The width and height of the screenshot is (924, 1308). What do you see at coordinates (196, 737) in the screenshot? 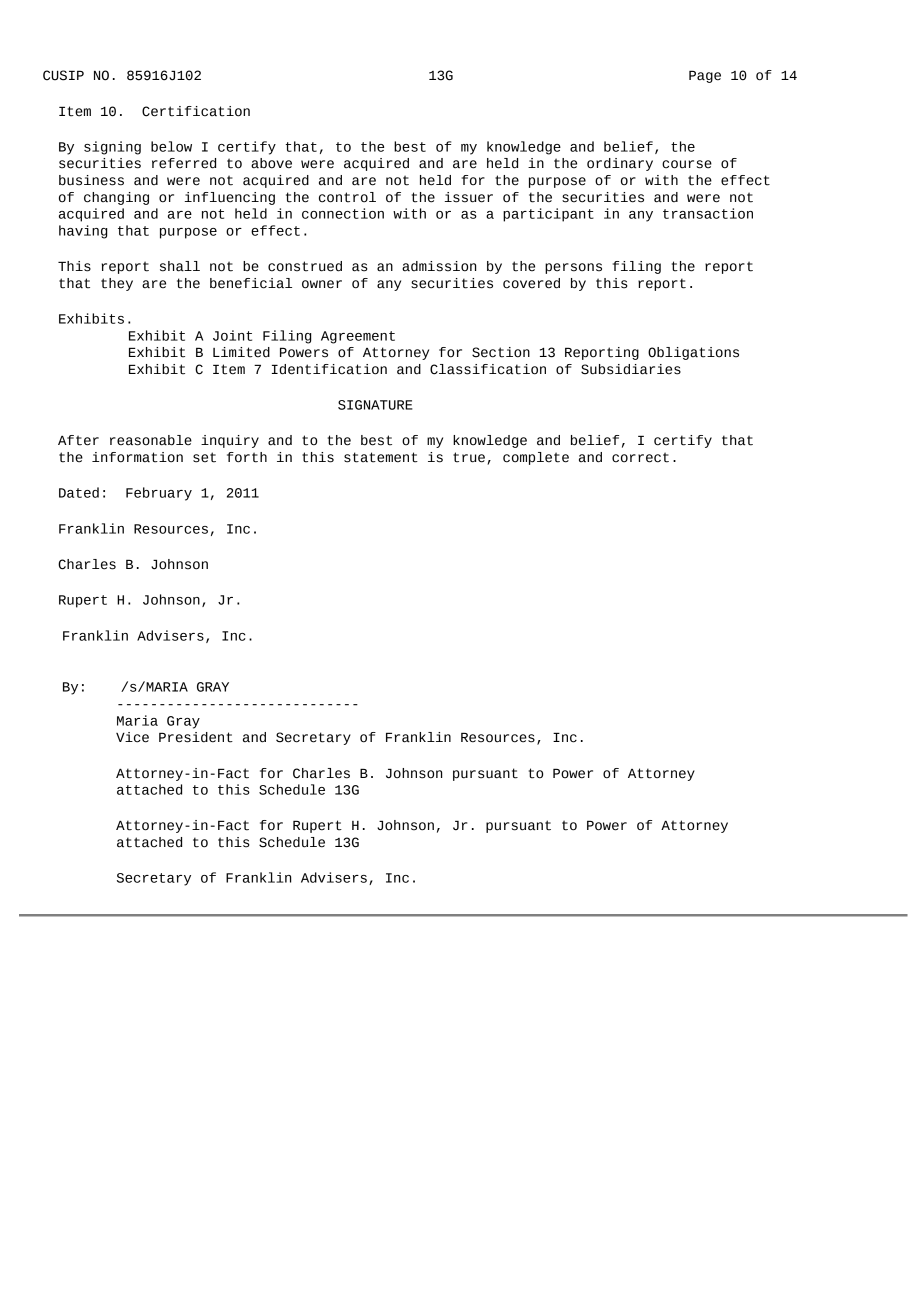
I see `President` at bounding box center [196, 737].
